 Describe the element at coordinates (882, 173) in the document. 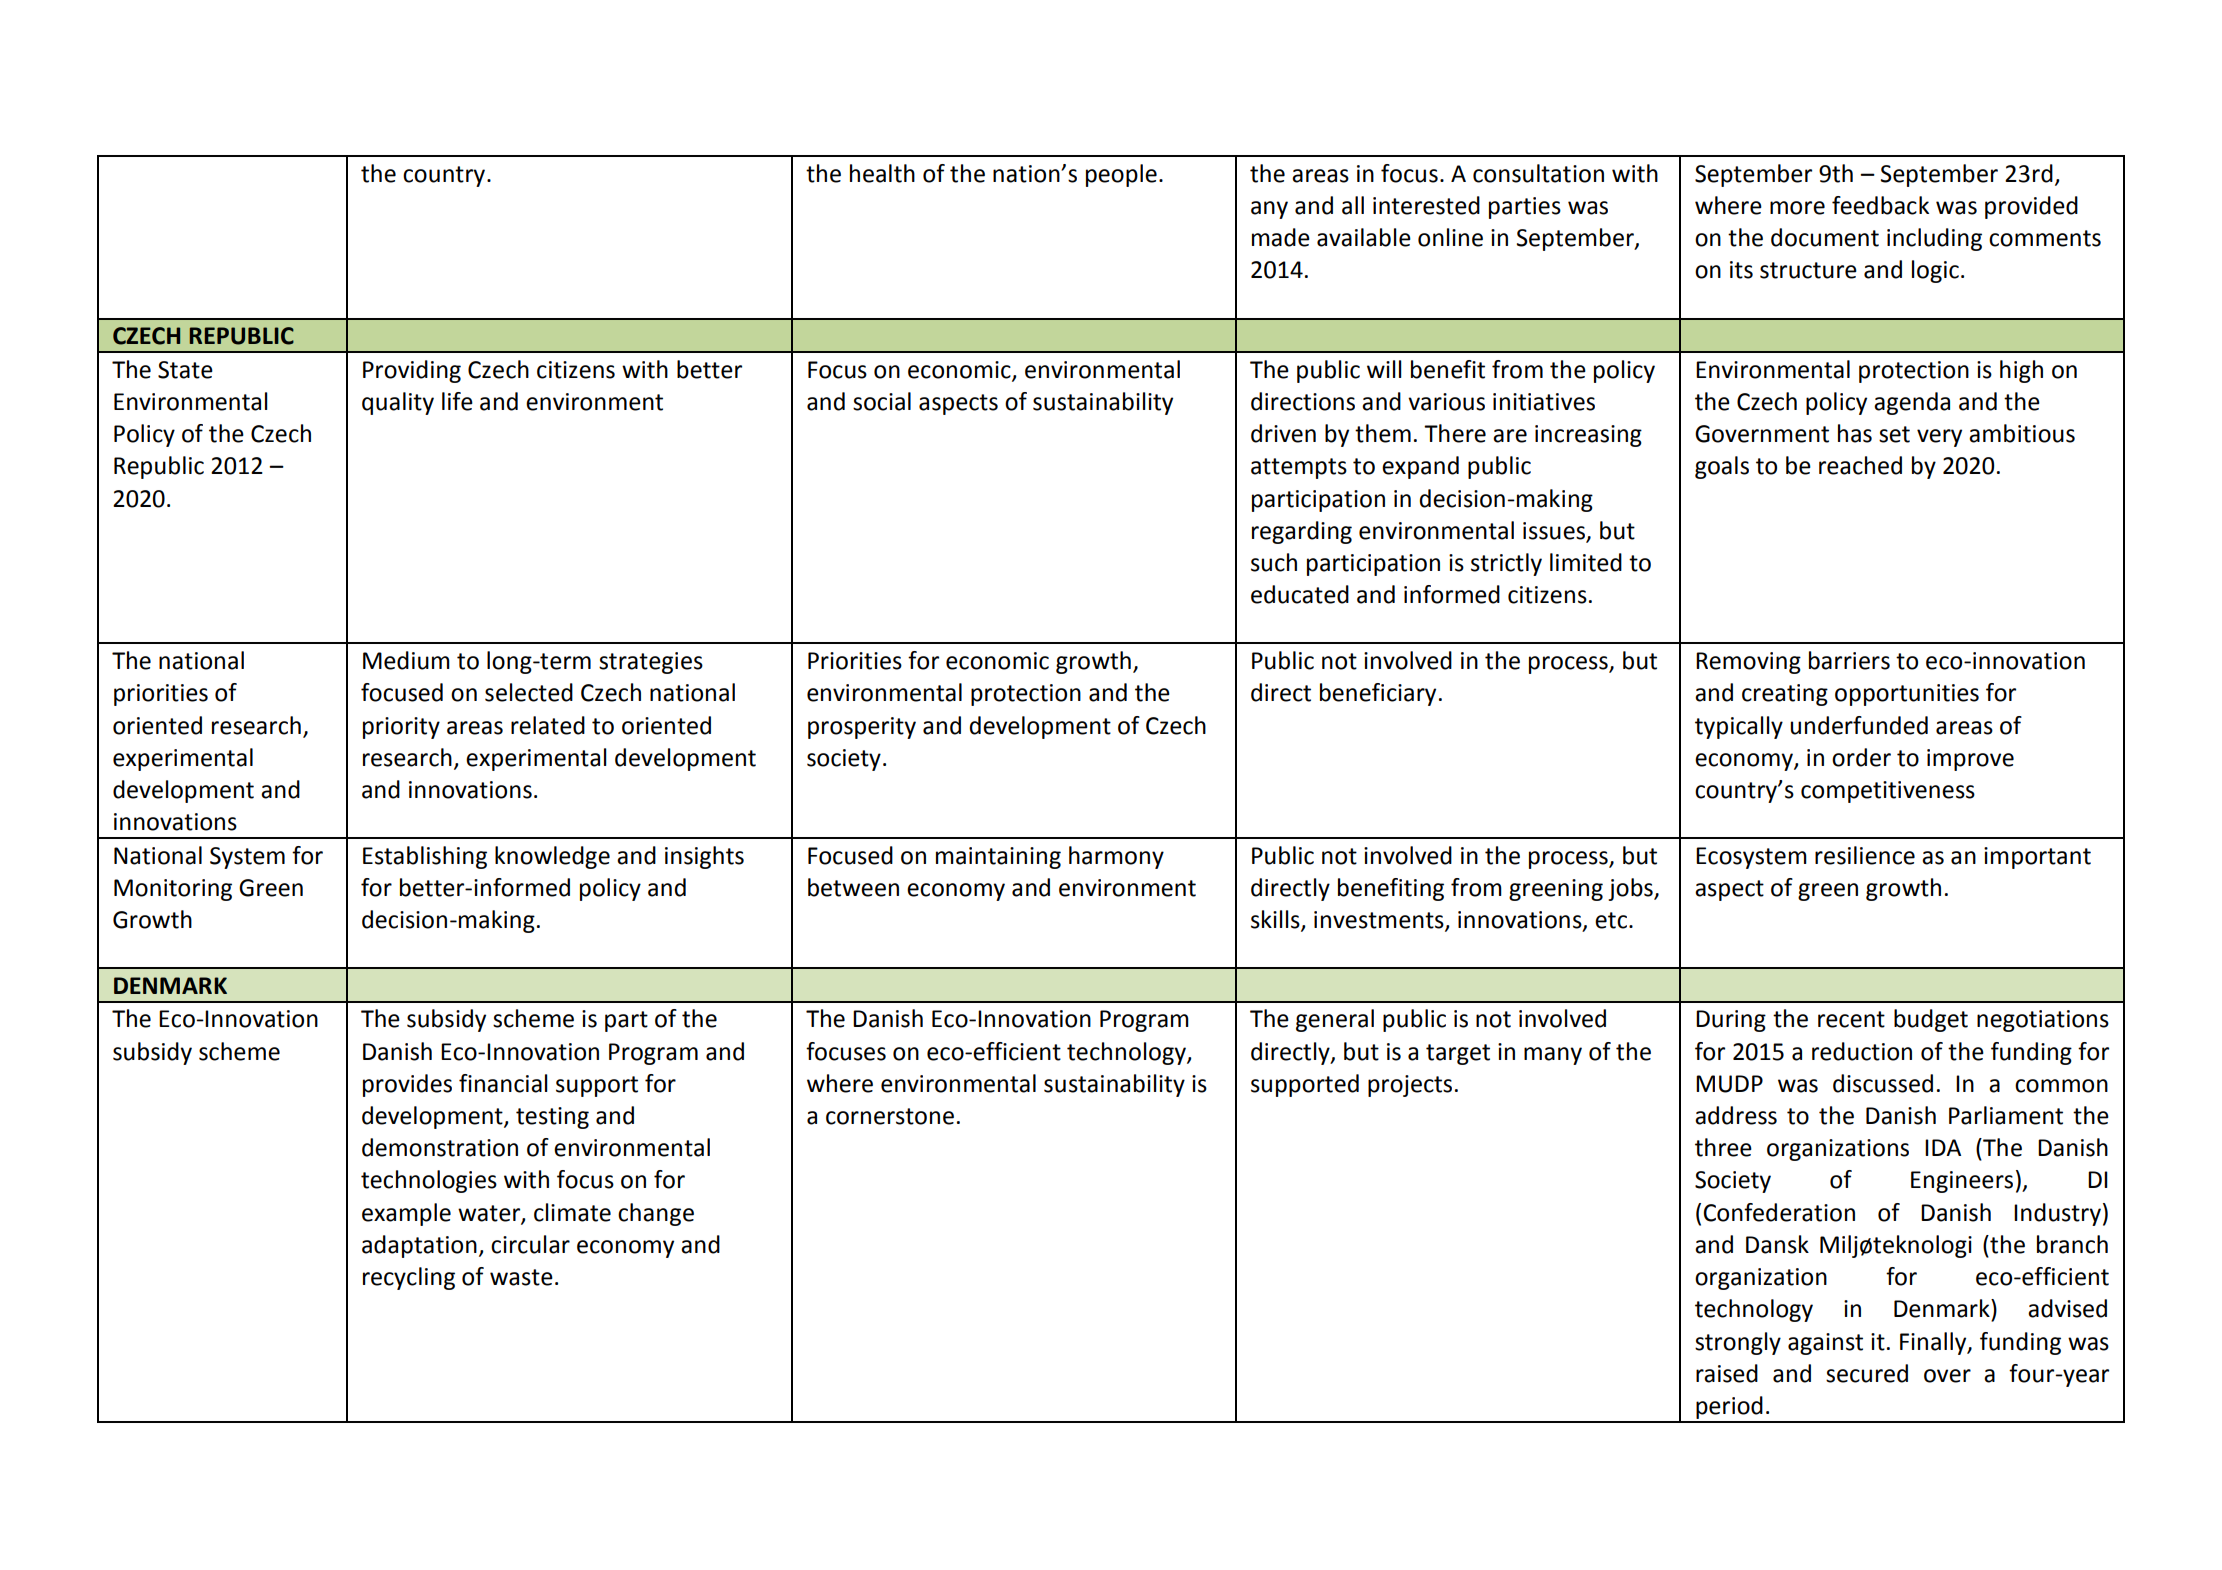

I see `health` at that location.
